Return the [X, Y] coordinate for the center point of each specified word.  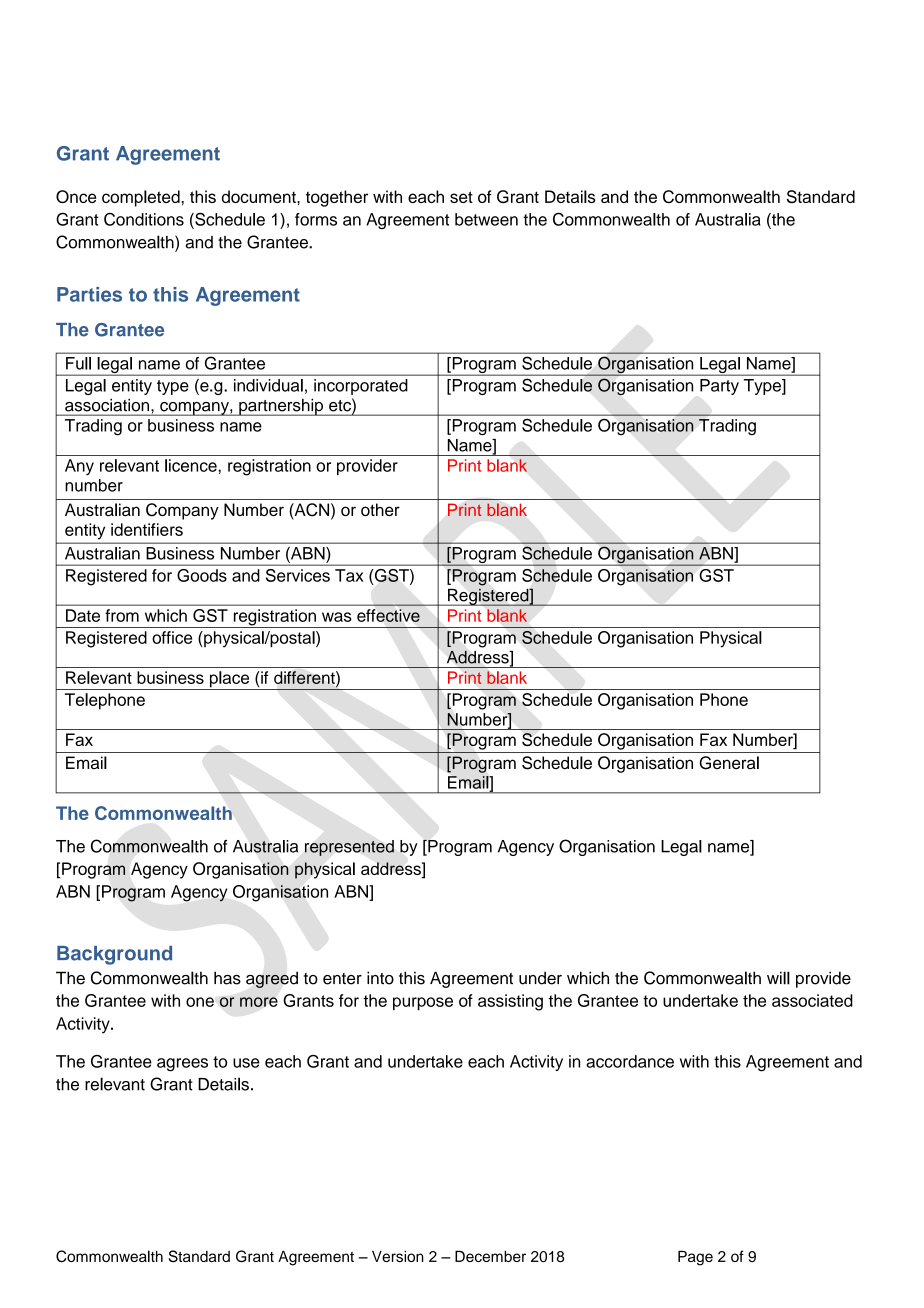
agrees [182, 1065]
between [486, 219]
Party [719, 387]
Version [398, 1256]
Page [695, 1258]
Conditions [144, 219]
